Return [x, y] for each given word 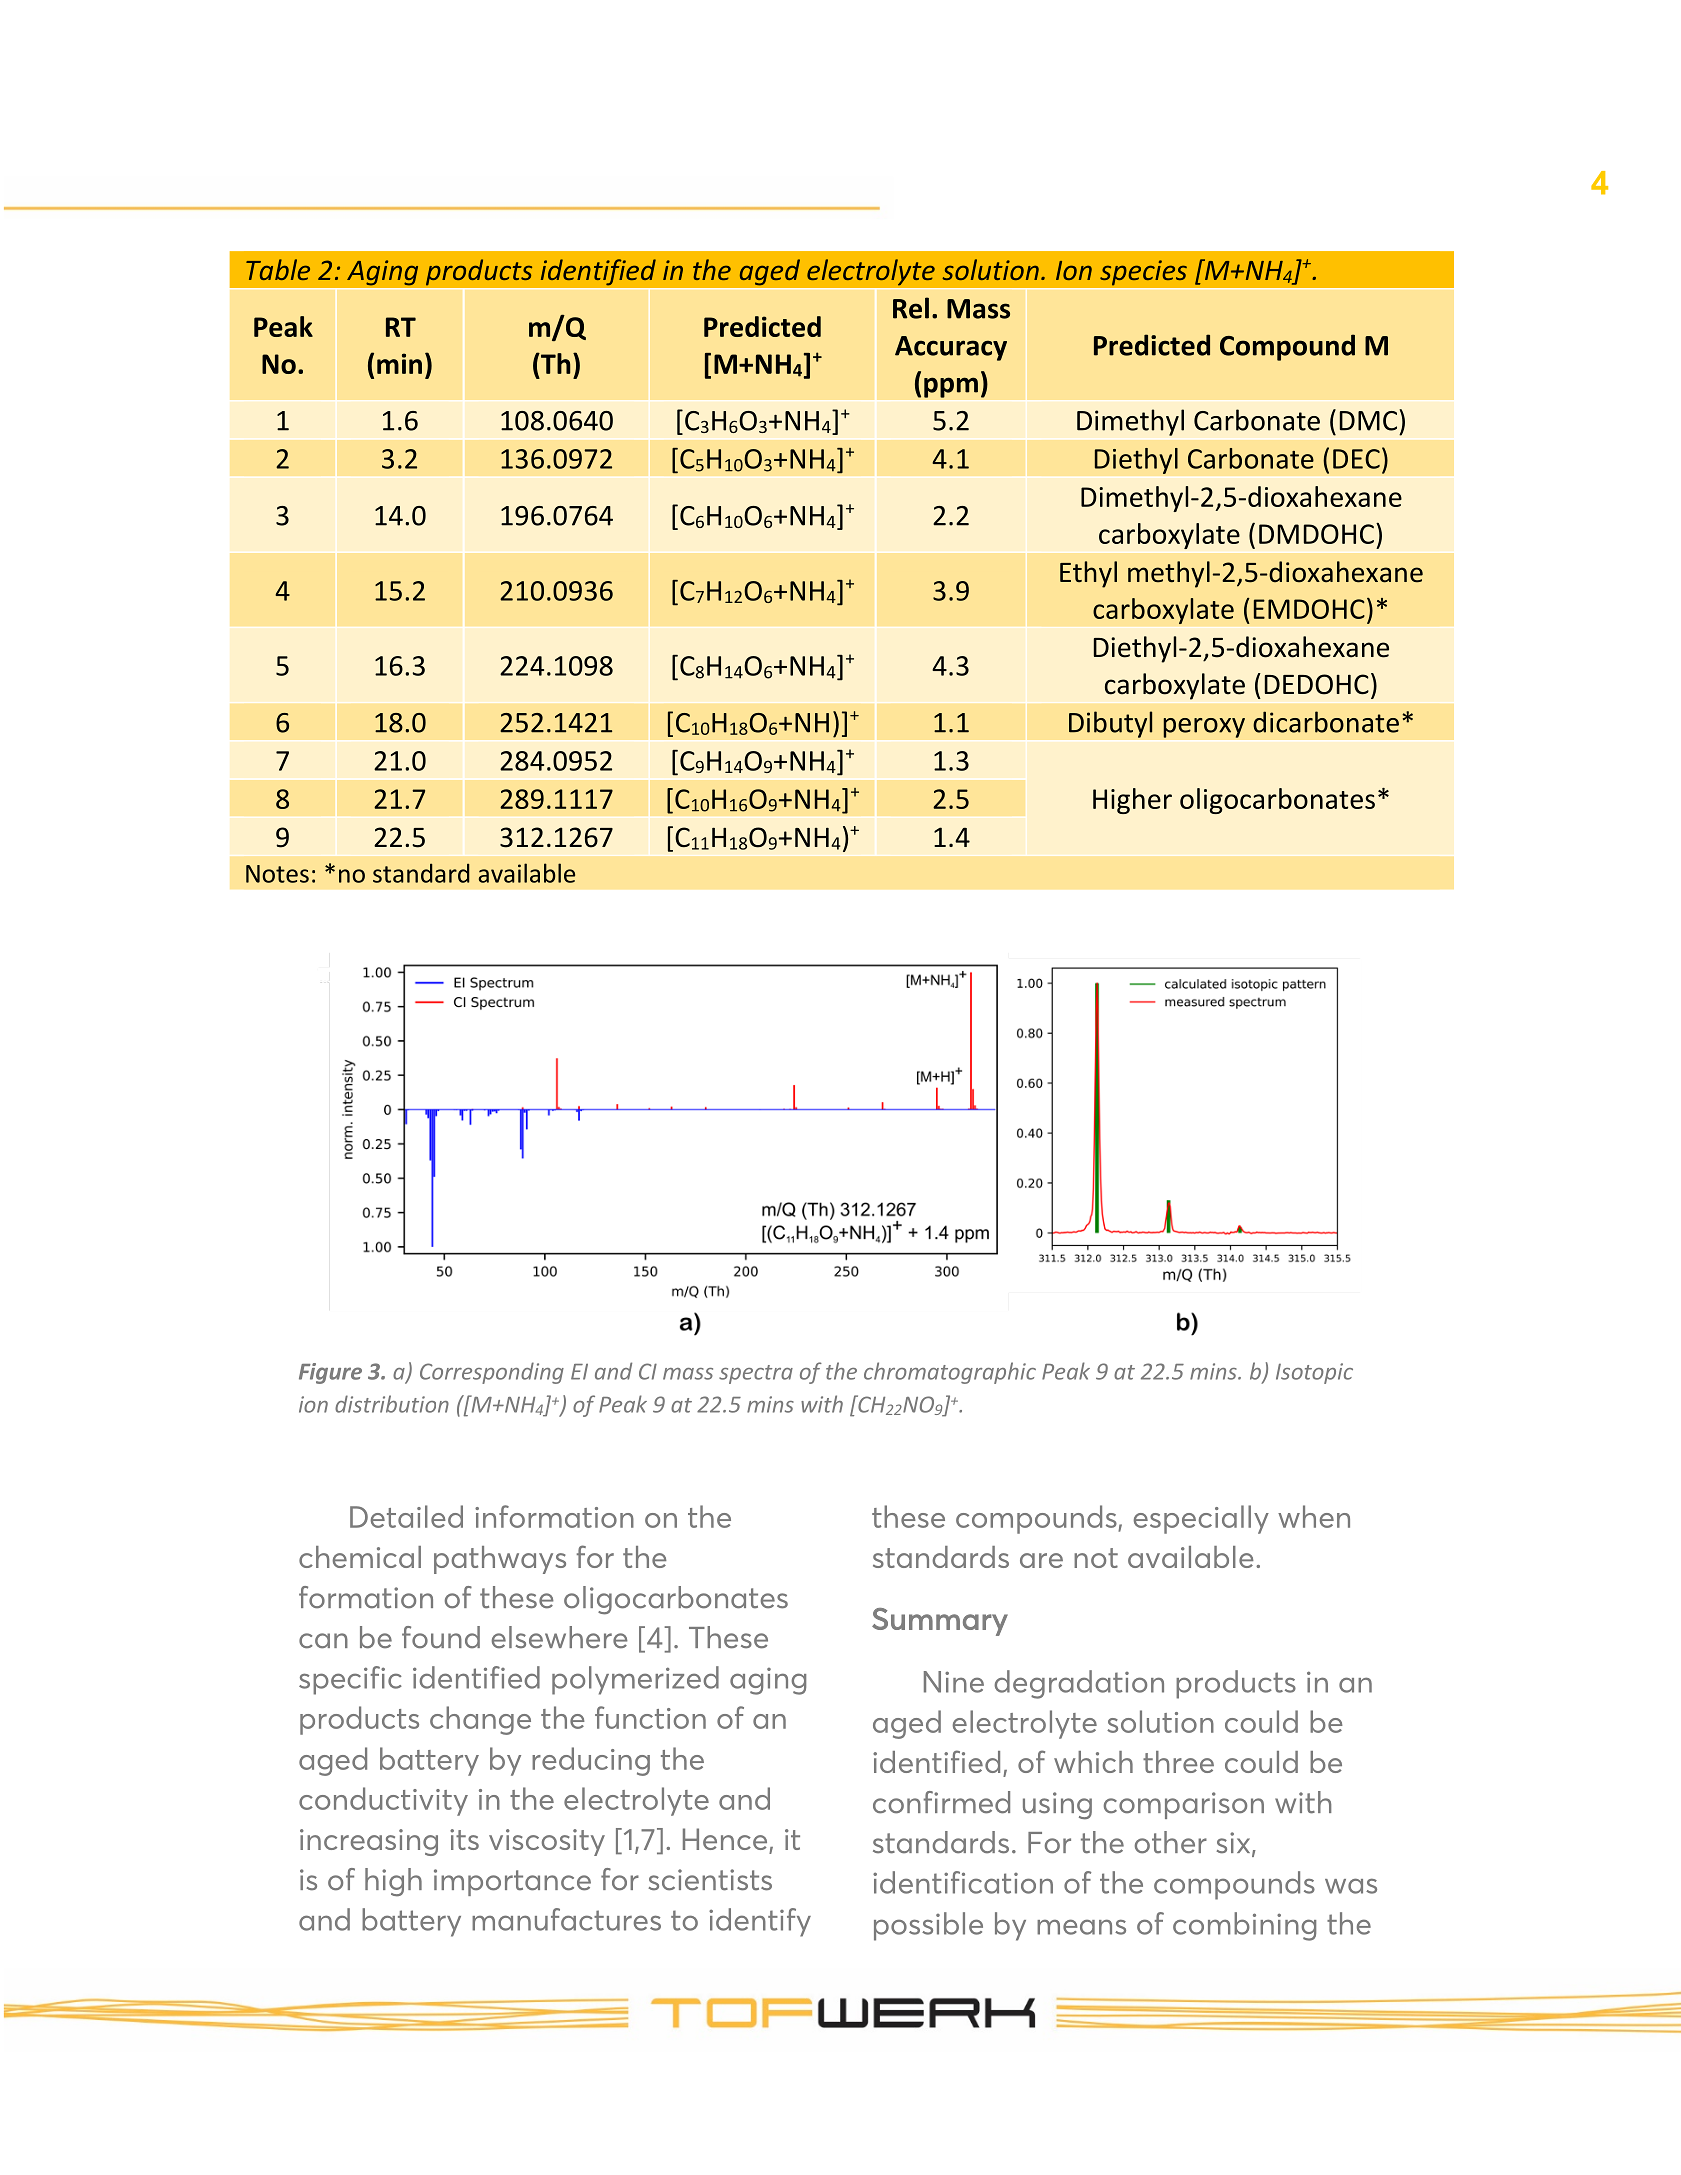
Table [278, 269]
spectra [756, 1374]
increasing [369, 1842]
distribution [392, 1404]
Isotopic [1314, 1373]
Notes [277, 874]
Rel [911, 308]
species [1143, 273]
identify [760, 1922]
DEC [1356, 459]
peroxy [1204, 728]
